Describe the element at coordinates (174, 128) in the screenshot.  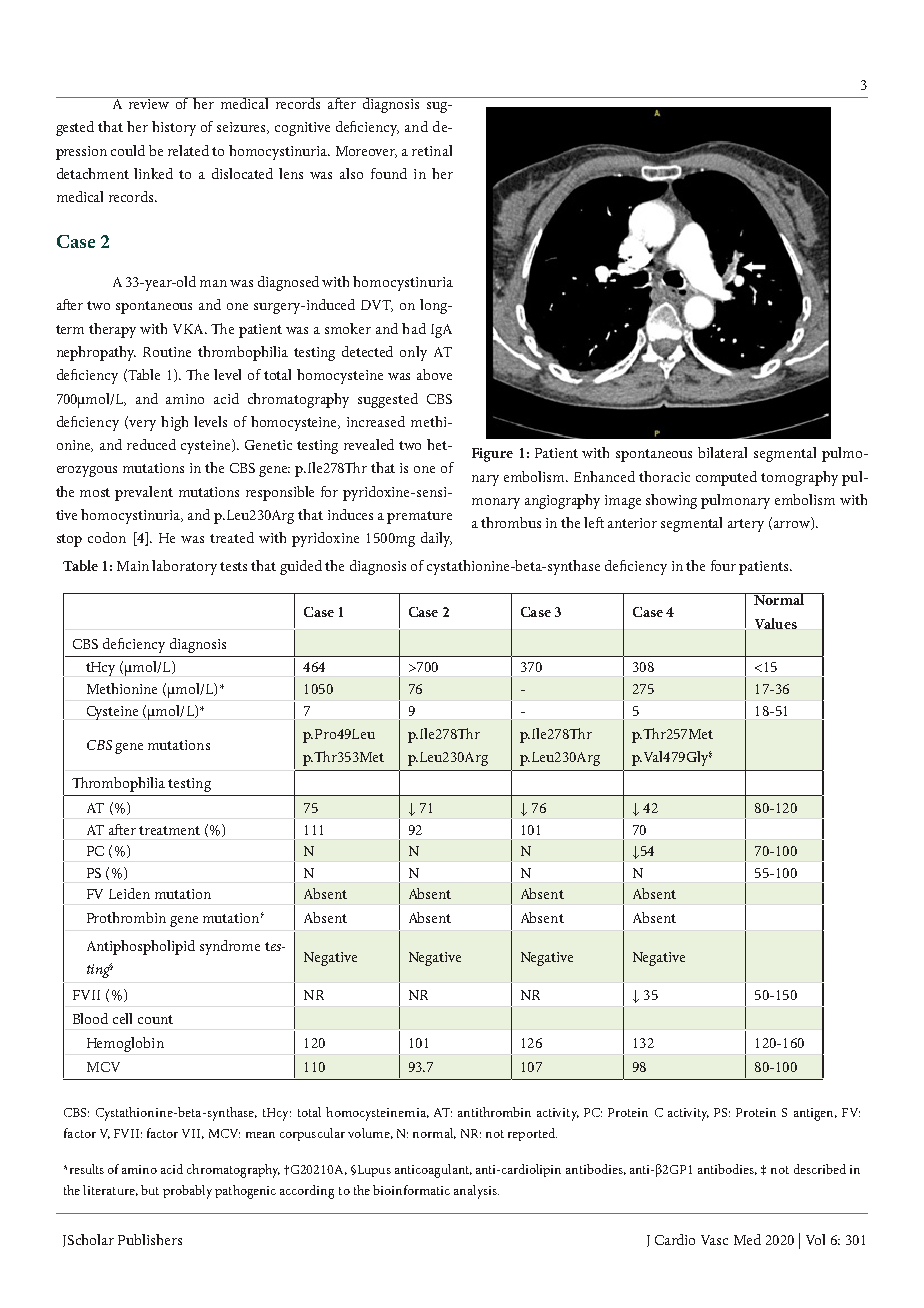
I see `history` at that location.
